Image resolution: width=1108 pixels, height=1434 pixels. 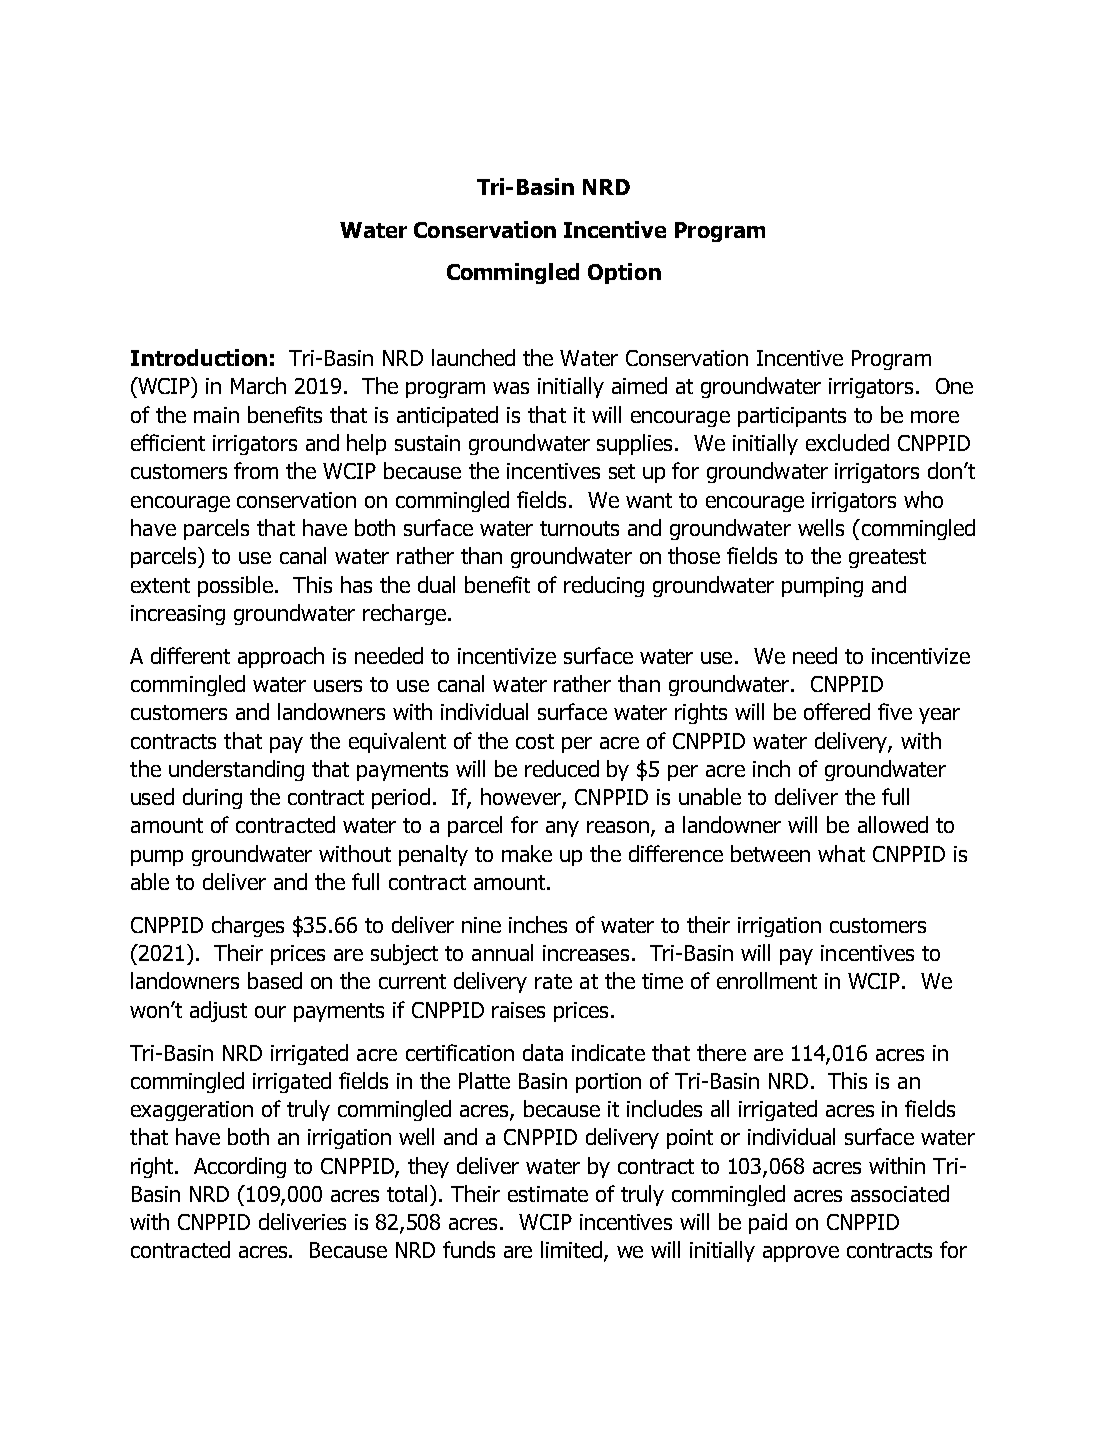 I want to click on limited, so click(x=573, y=1251).
